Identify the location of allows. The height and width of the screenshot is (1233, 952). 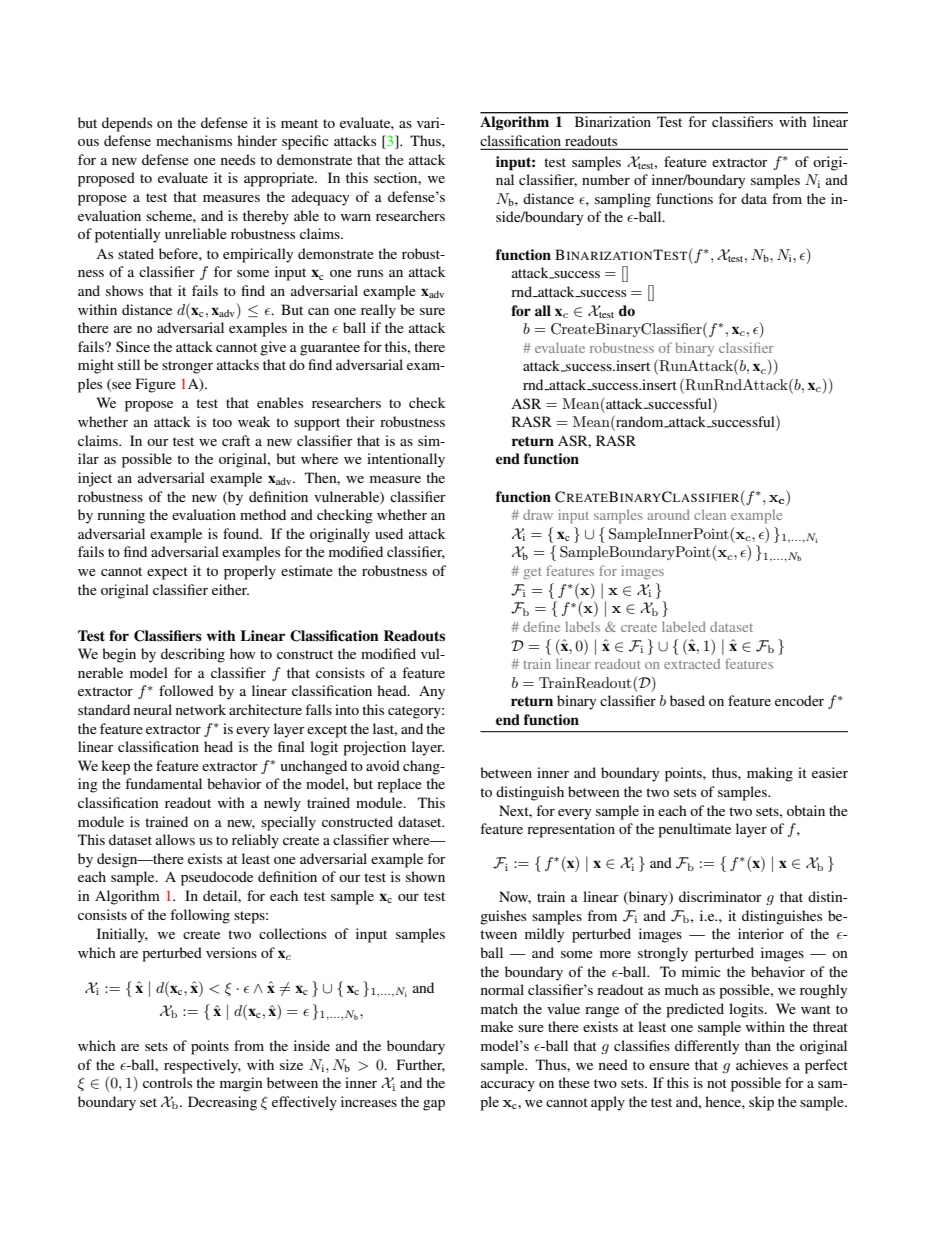
(175, 839).
